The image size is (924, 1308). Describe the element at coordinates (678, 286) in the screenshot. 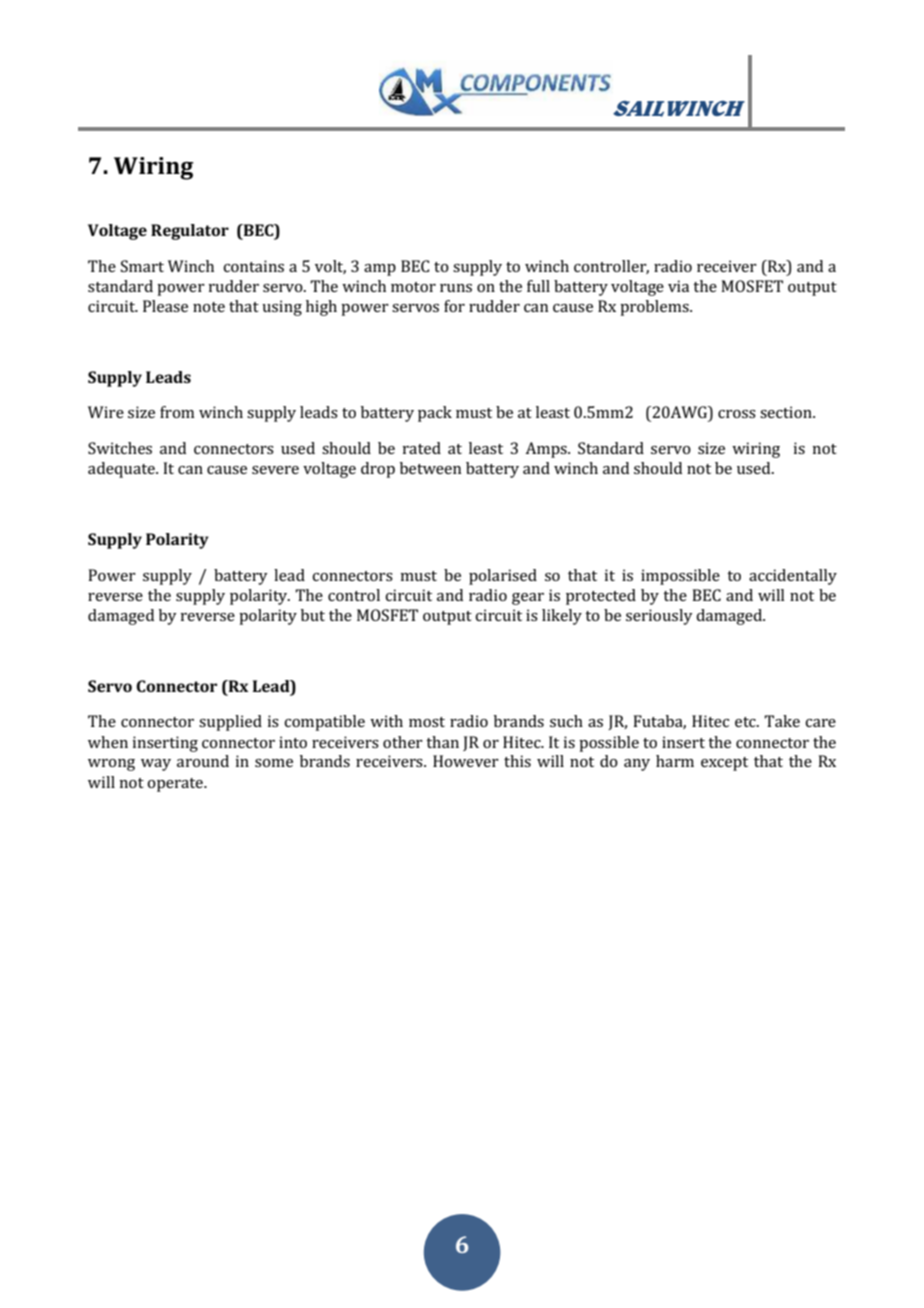

I see `via` at that location.
